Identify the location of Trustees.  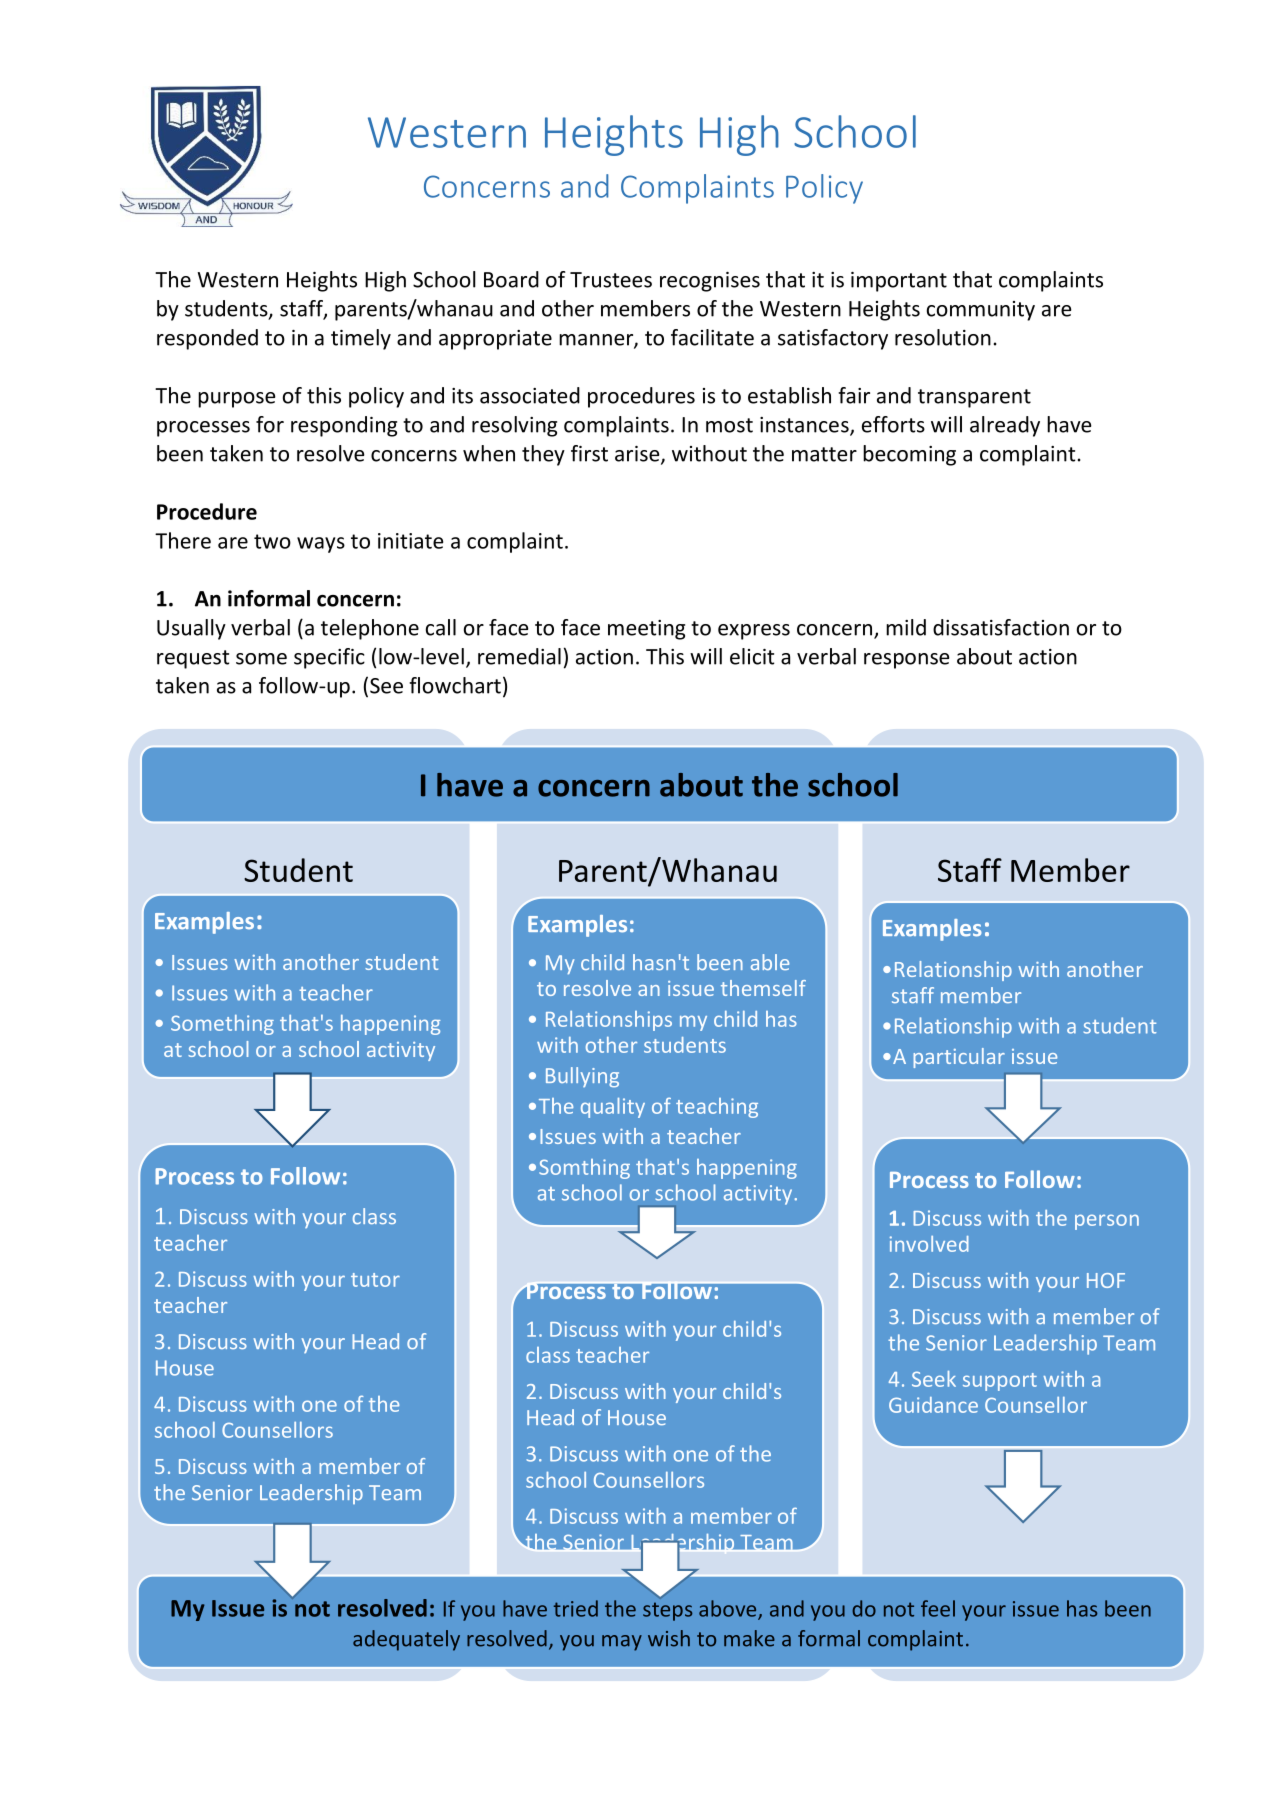
(611, 280).
